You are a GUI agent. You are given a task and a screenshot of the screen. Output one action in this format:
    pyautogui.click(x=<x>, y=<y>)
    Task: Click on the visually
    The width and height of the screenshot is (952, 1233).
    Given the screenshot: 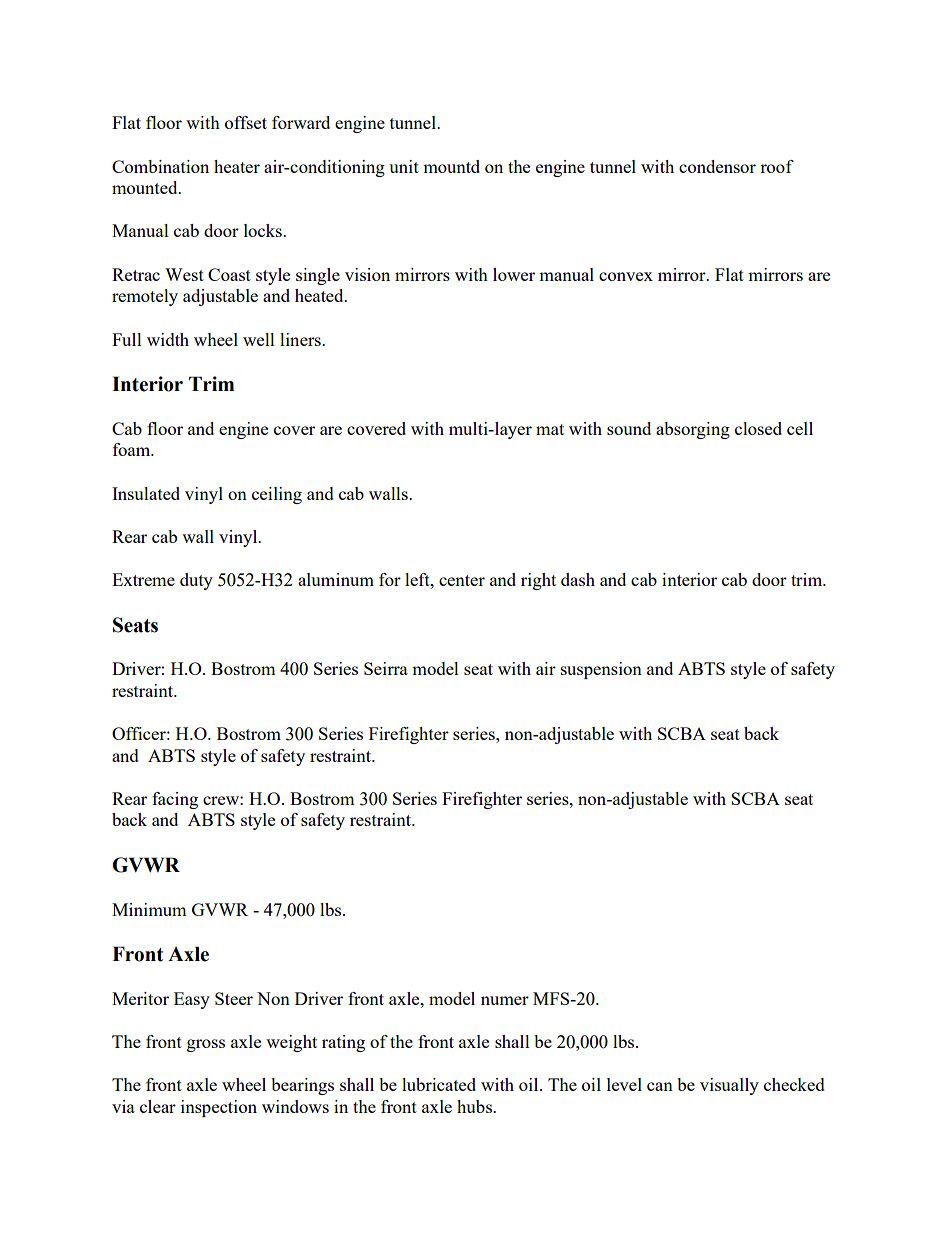 What is the action you would take?
    pyautogui.click(x=729, y=1086)
